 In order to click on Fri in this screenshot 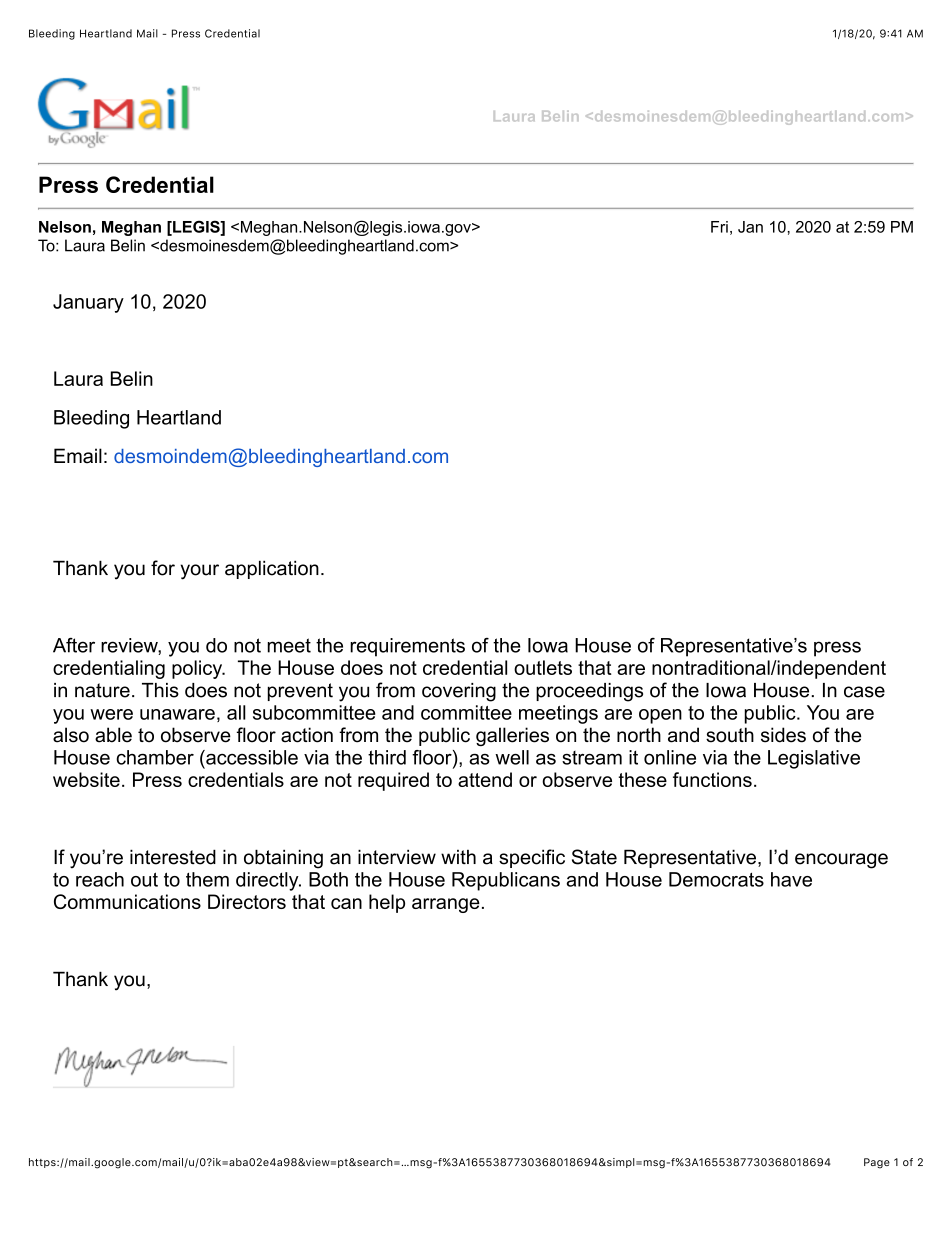, I will do `click(719, 227)`.
